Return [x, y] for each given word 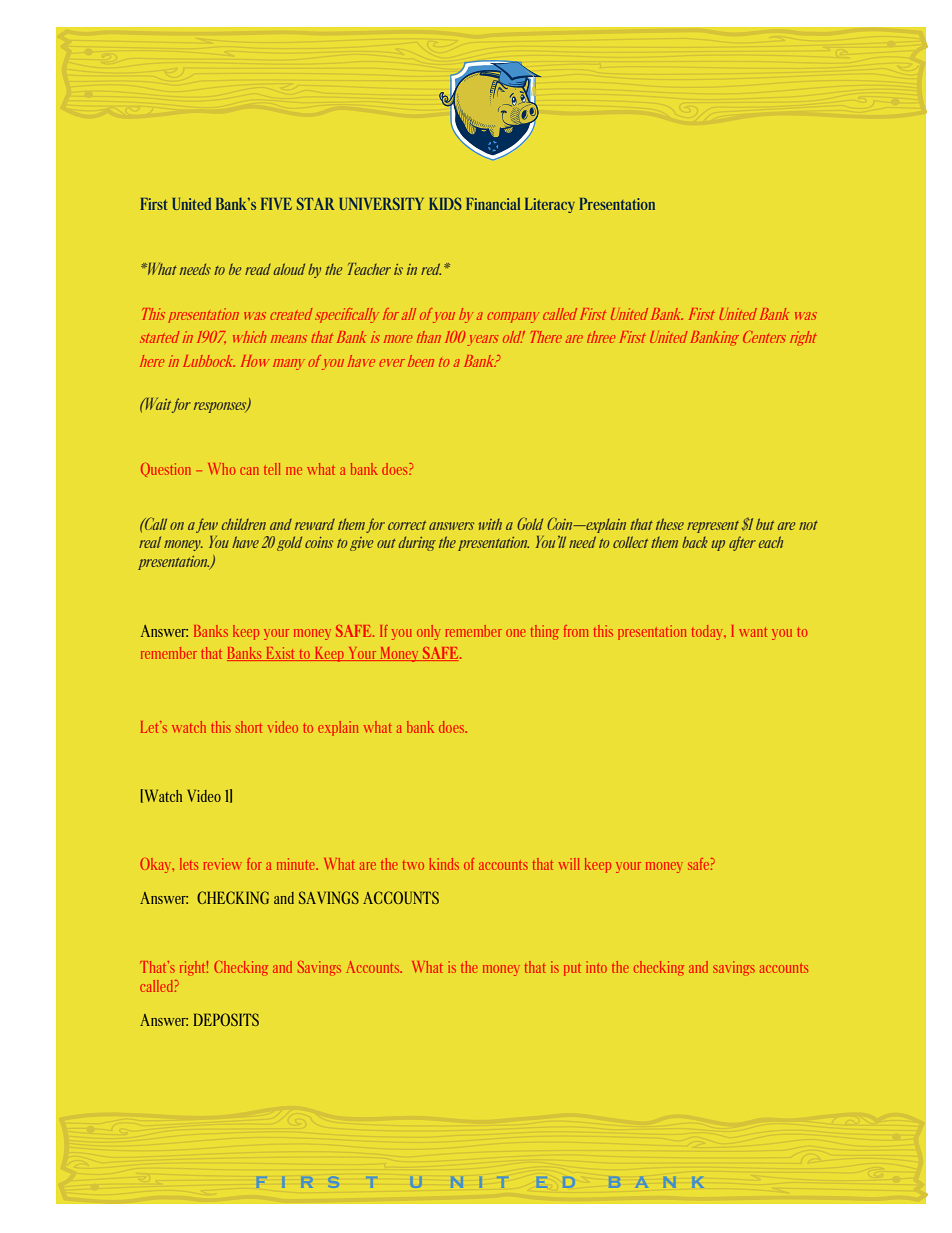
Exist [281, 654]
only [428, 632]
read [258, 269]
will [569, 864]
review [223, 864]
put [572, 970]
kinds [444, 864]
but [765, 524]
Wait [157, 403]
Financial [493, 203]
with [490, 524]
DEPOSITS [226, 1019]
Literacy [550, 205]
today [709, 632]
